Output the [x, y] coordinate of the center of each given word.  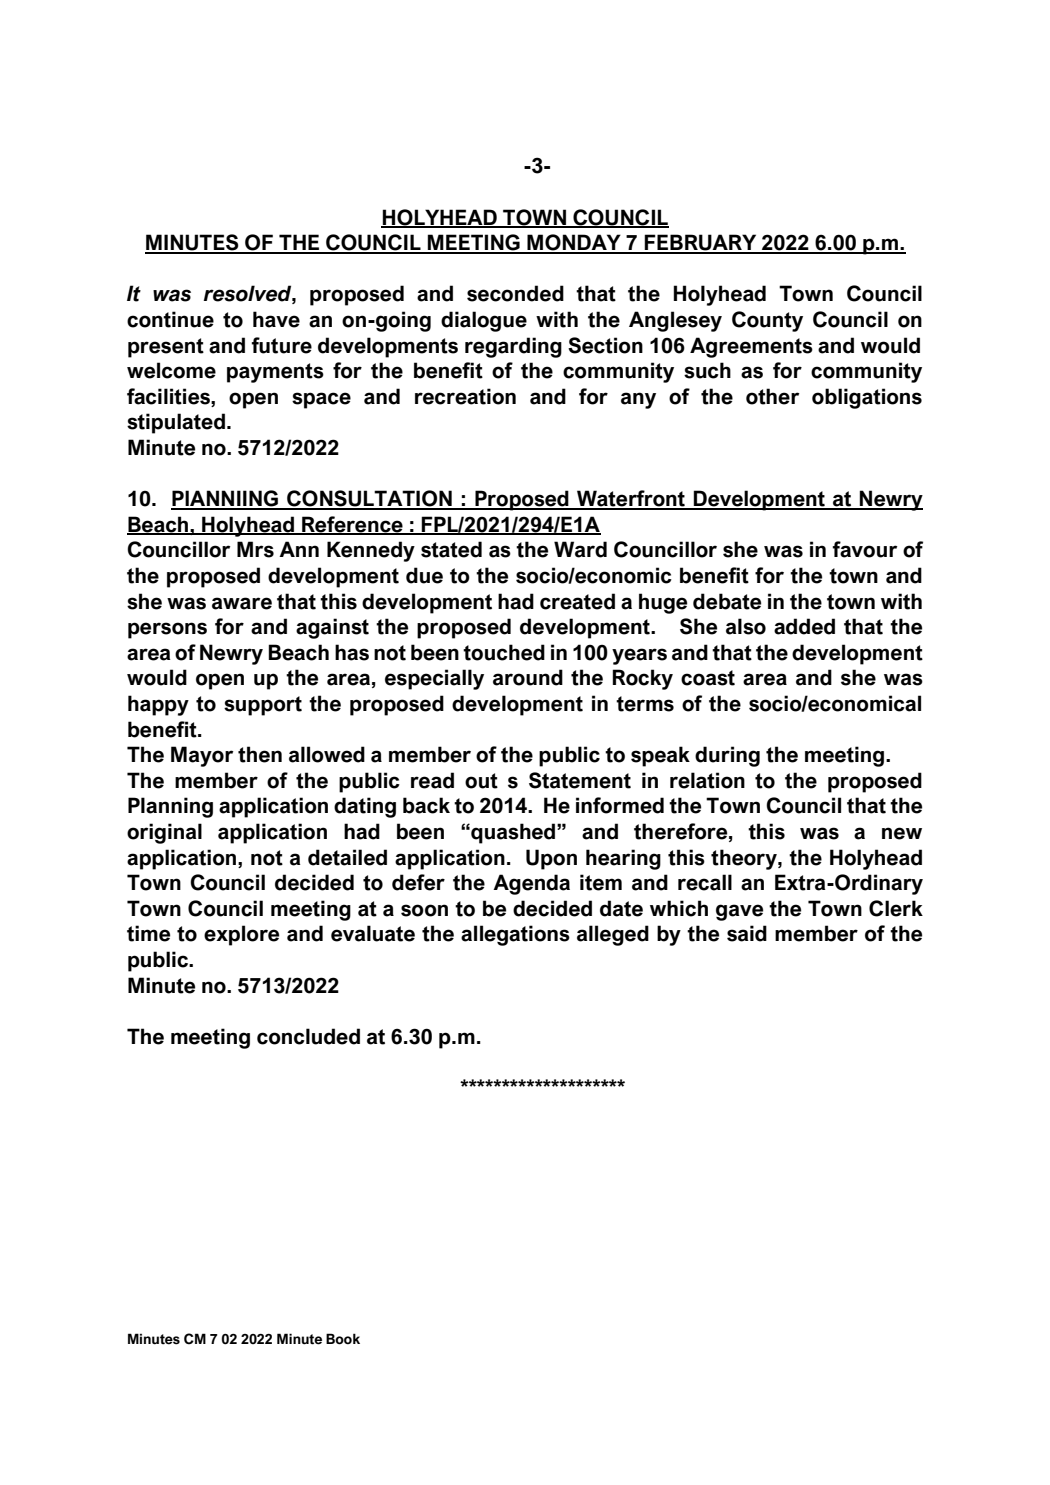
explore [241, 935]
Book [343, 1339]
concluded [308, 1036]
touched [504, 652]
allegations [515, 935]
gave [739, 912]
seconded [515, 293]
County [767, 321]
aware [242, 603]
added [804, 626]
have [276, 319]
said [747, 933]
